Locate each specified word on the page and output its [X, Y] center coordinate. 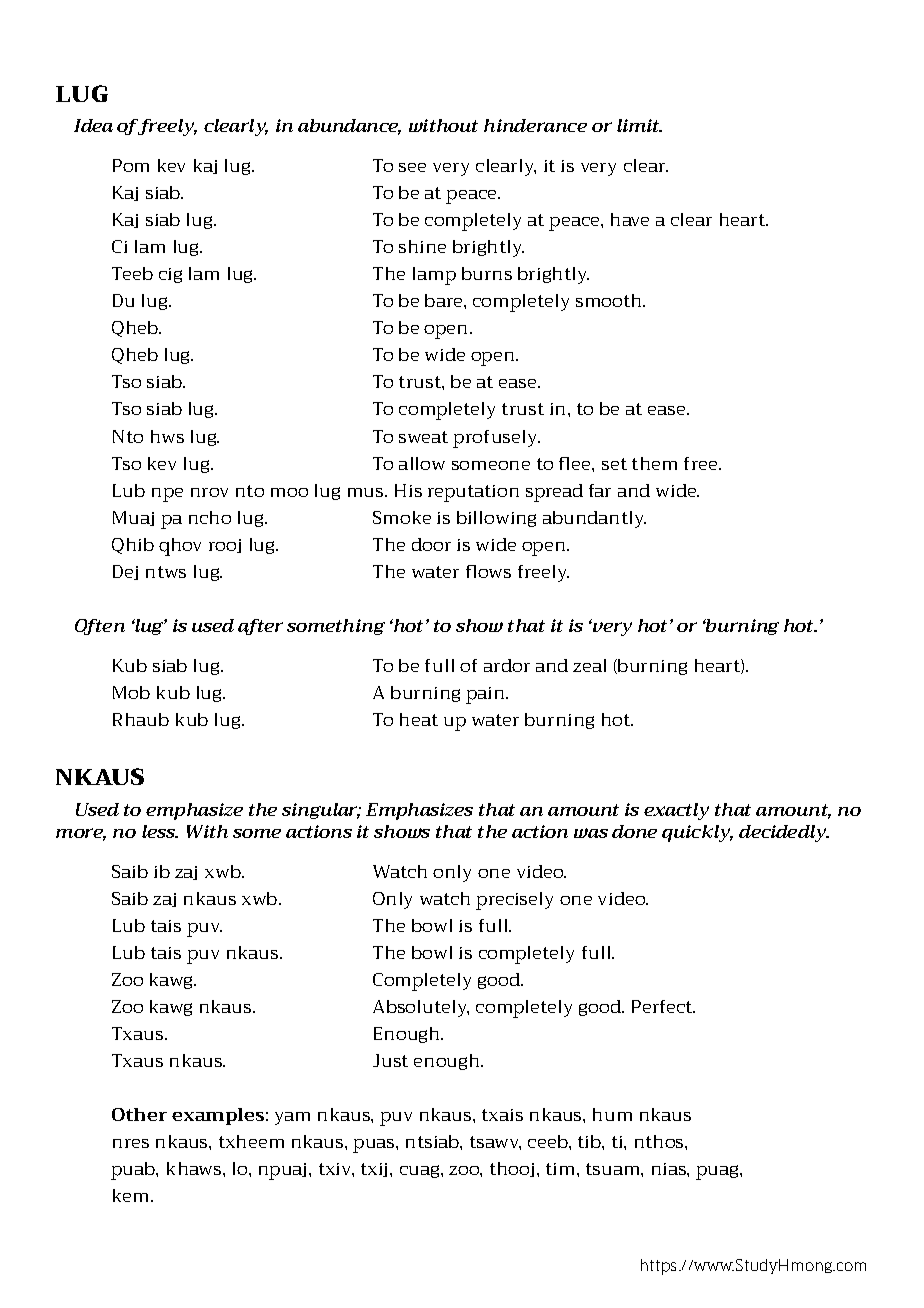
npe [167, 495]
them [654, 463]
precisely [514, 901]
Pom [131, 165]
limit [639, 125]
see [412, 167]
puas [375, 1146]
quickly [697, 833]
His [408, 490]
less [160, 831]
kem [132, 1195]
